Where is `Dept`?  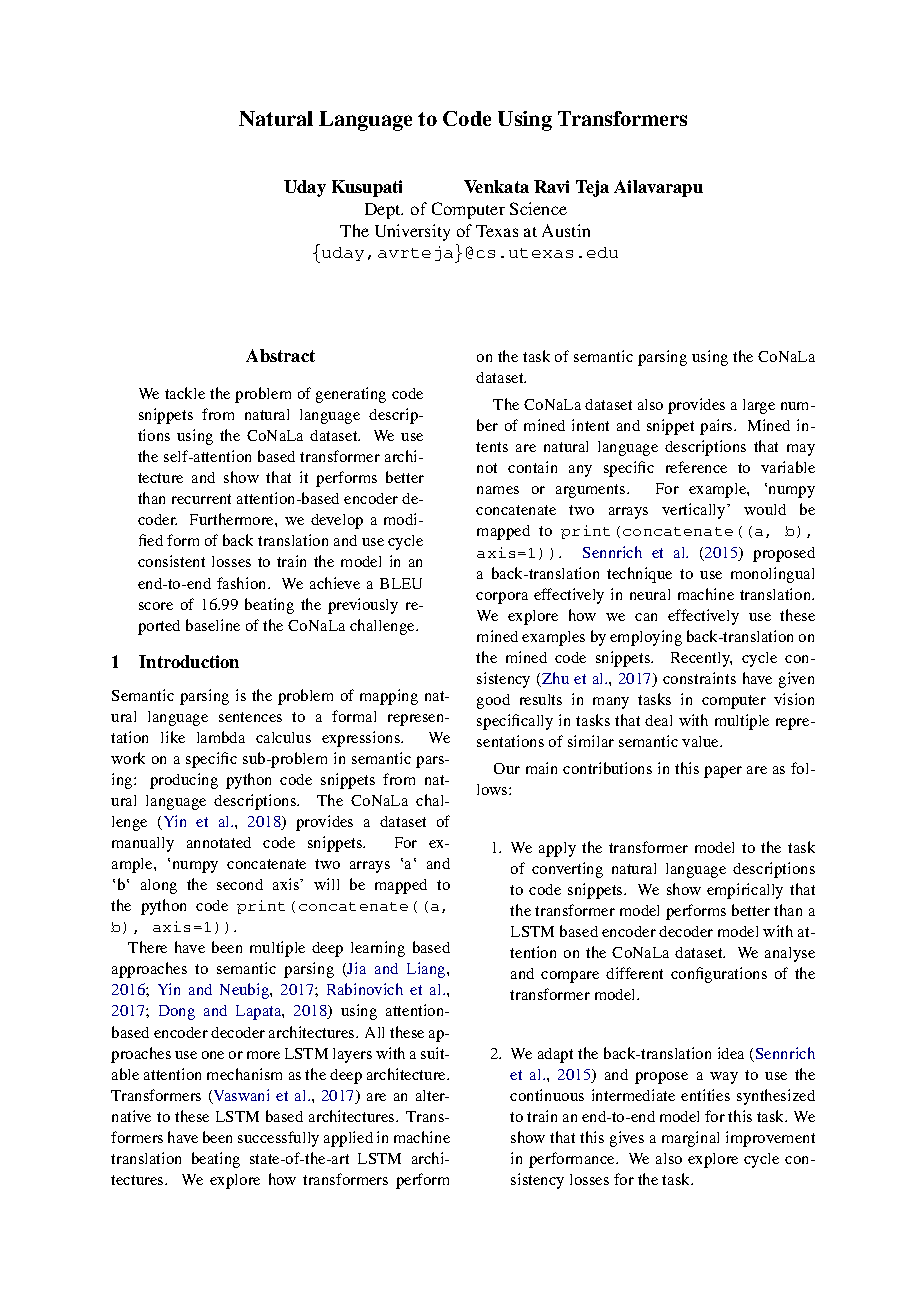
Dept is located at coordinates (384, 211).
